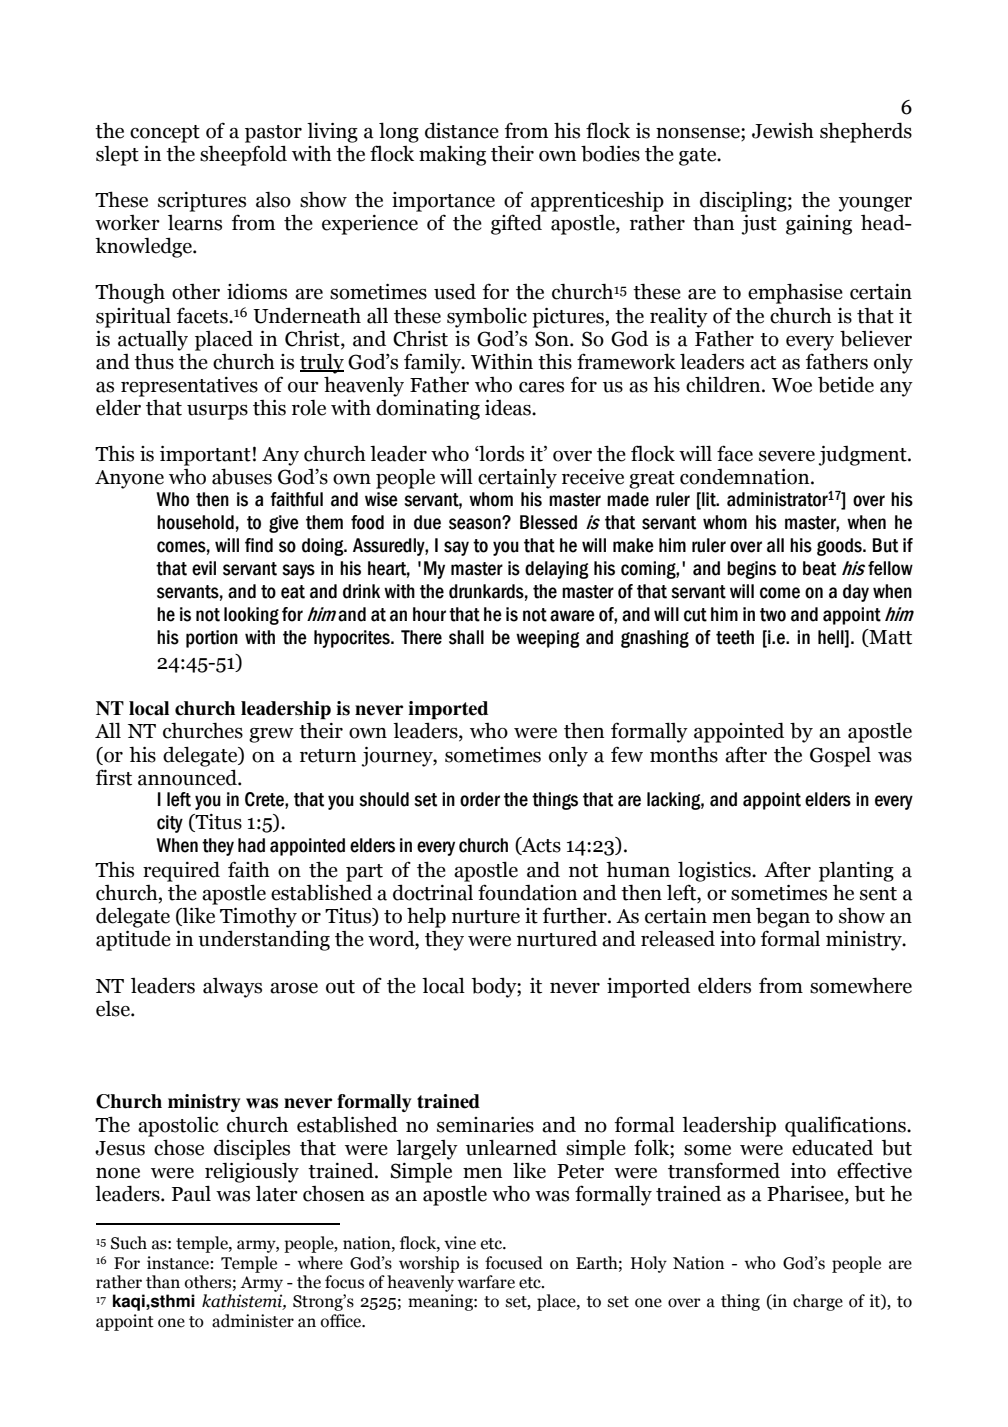 The width and height of the page is (1008, 1427). What do you see at coordinates (511, 1147) in the page?
I see `unlearned` at bounding box center [511, 1147].
